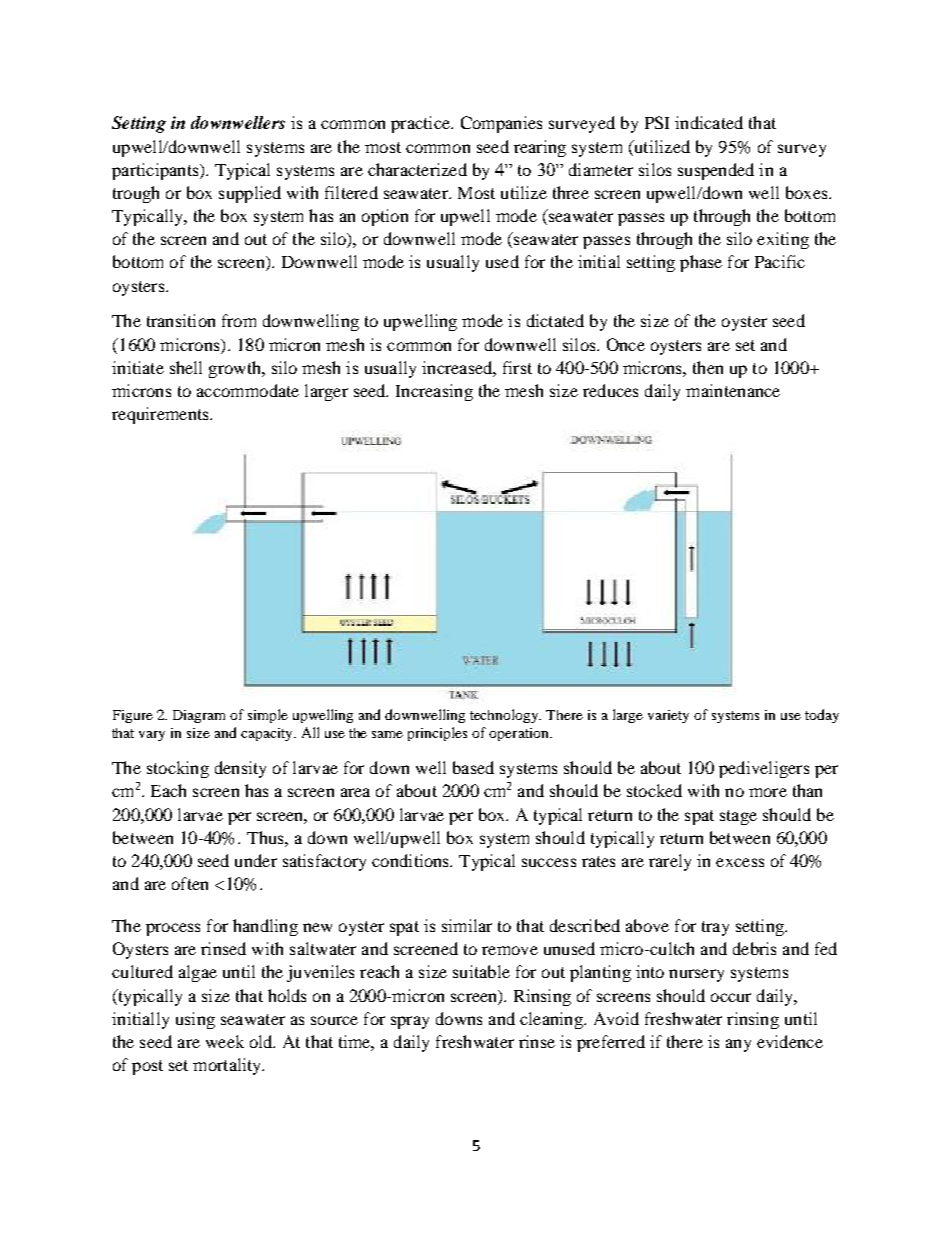 This screenshot has height=1233, width=952. I want to click on spray, so click(410, 1022).
